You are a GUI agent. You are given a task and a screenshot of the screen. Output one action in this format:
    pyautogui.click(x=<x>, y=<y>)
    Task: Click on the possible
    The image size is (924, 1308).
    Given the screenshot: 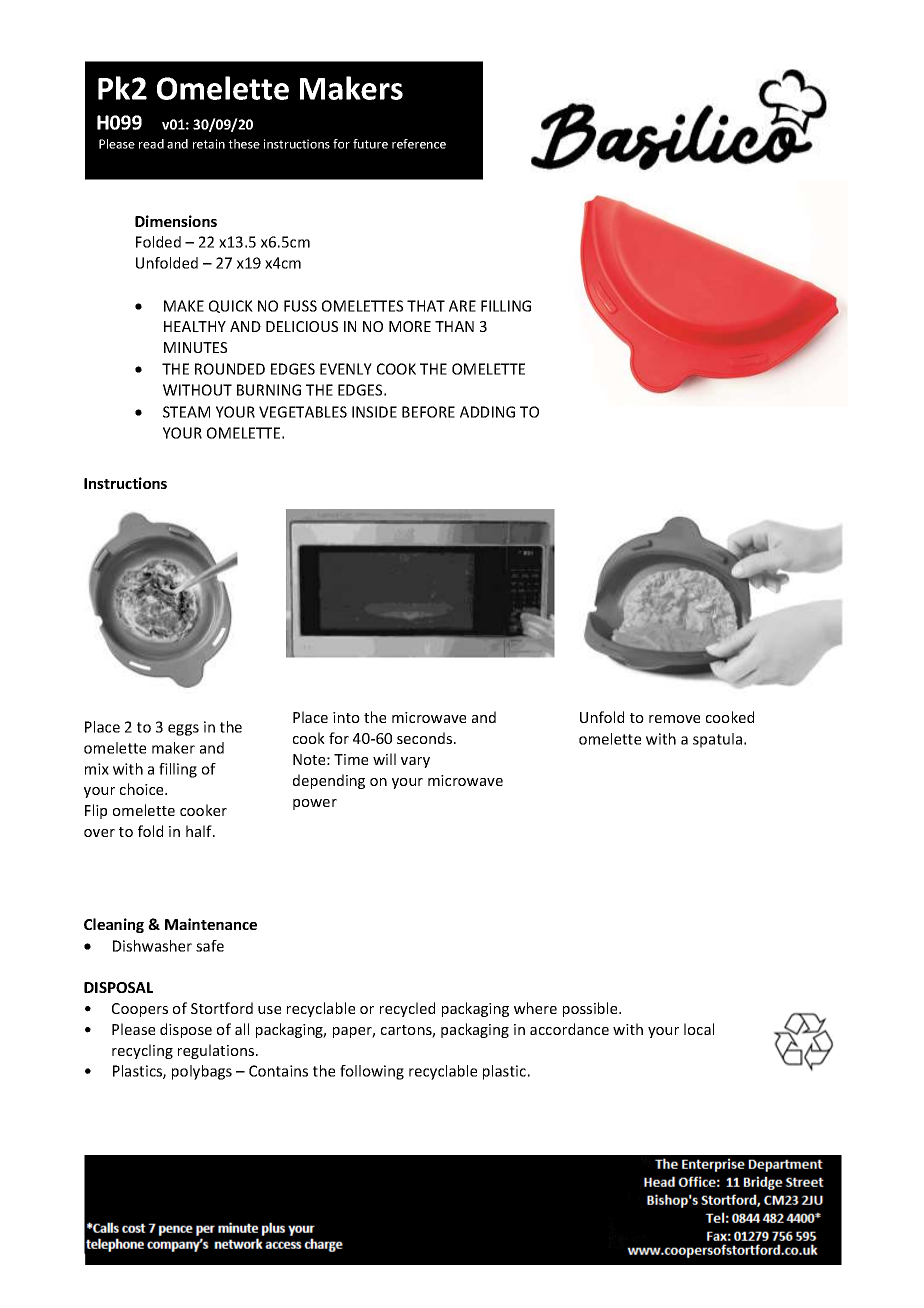 What is the action you would take?
    pyautogui.click(x=591, y=1009)
